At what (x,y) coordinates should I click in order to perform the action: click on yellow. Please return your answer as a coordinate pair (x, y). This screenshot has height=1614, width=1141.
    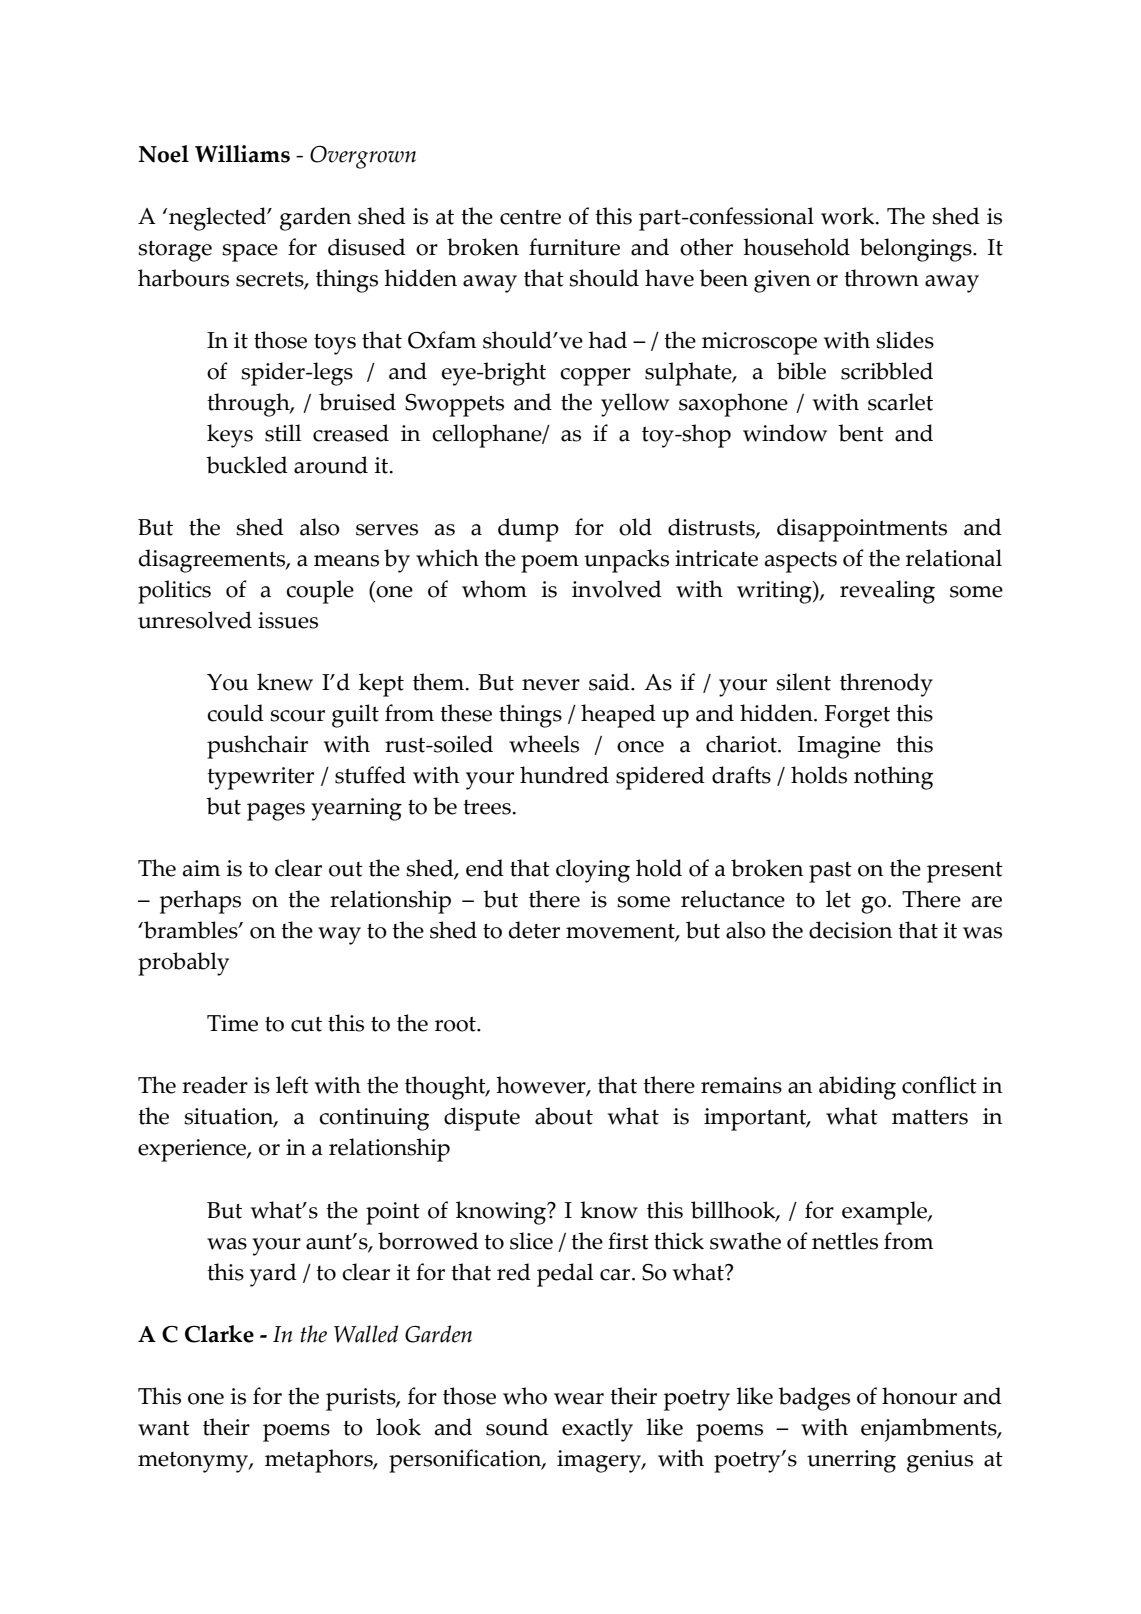
    Looking at the image, I should click on (635, 405).
